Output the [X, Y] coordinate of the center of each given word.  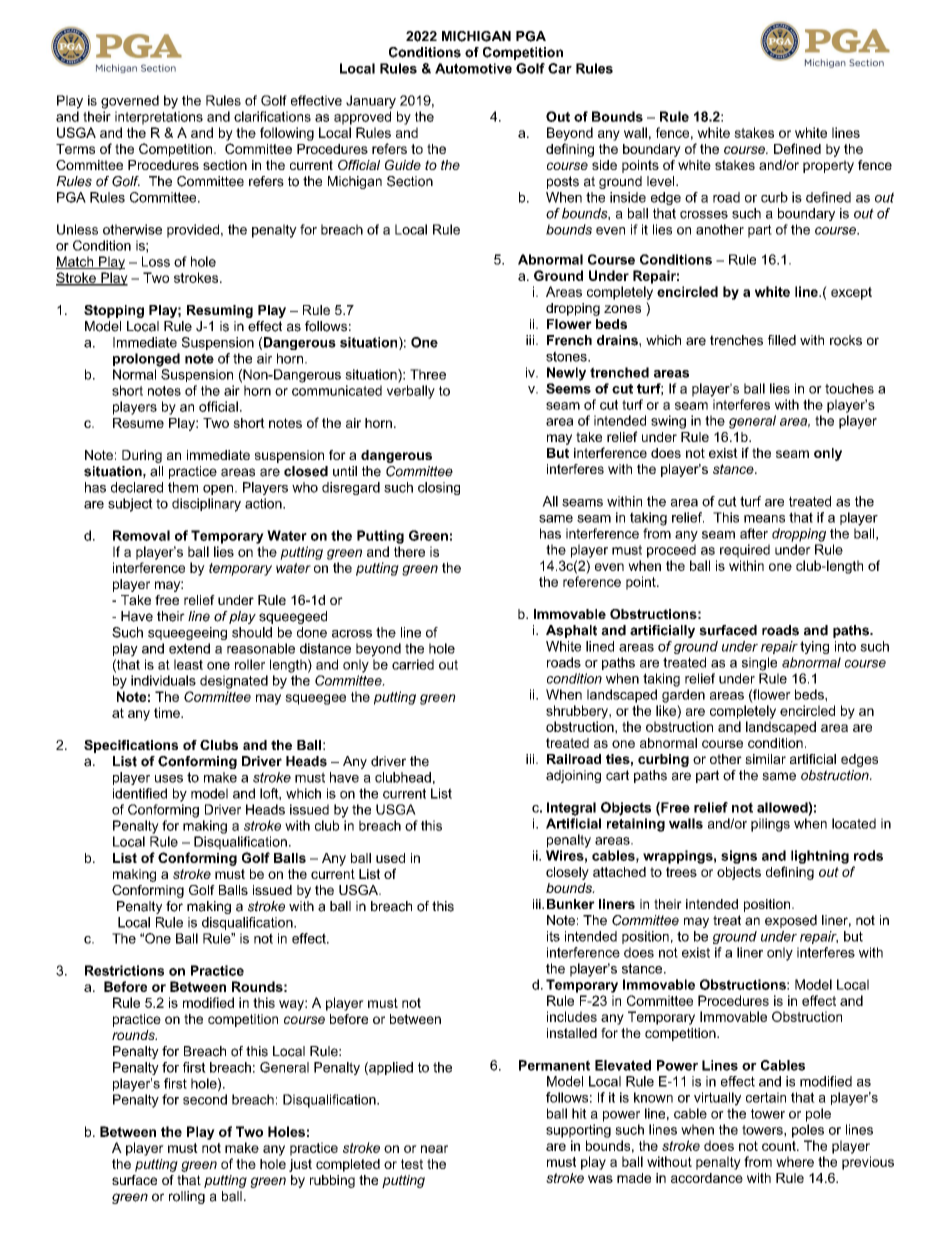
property [828, 166]
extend [189, 648]
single [759, 664]
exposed [791, 921]
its [553, 936]
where [795, 1161]
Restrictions [124, 970]
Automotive [473, 68]
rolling [187, 1197]
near [434, 1149]
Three [428, 374]
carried [413, 664]
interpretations [159, 118]
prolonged [146, 360]
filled [782, 340]
